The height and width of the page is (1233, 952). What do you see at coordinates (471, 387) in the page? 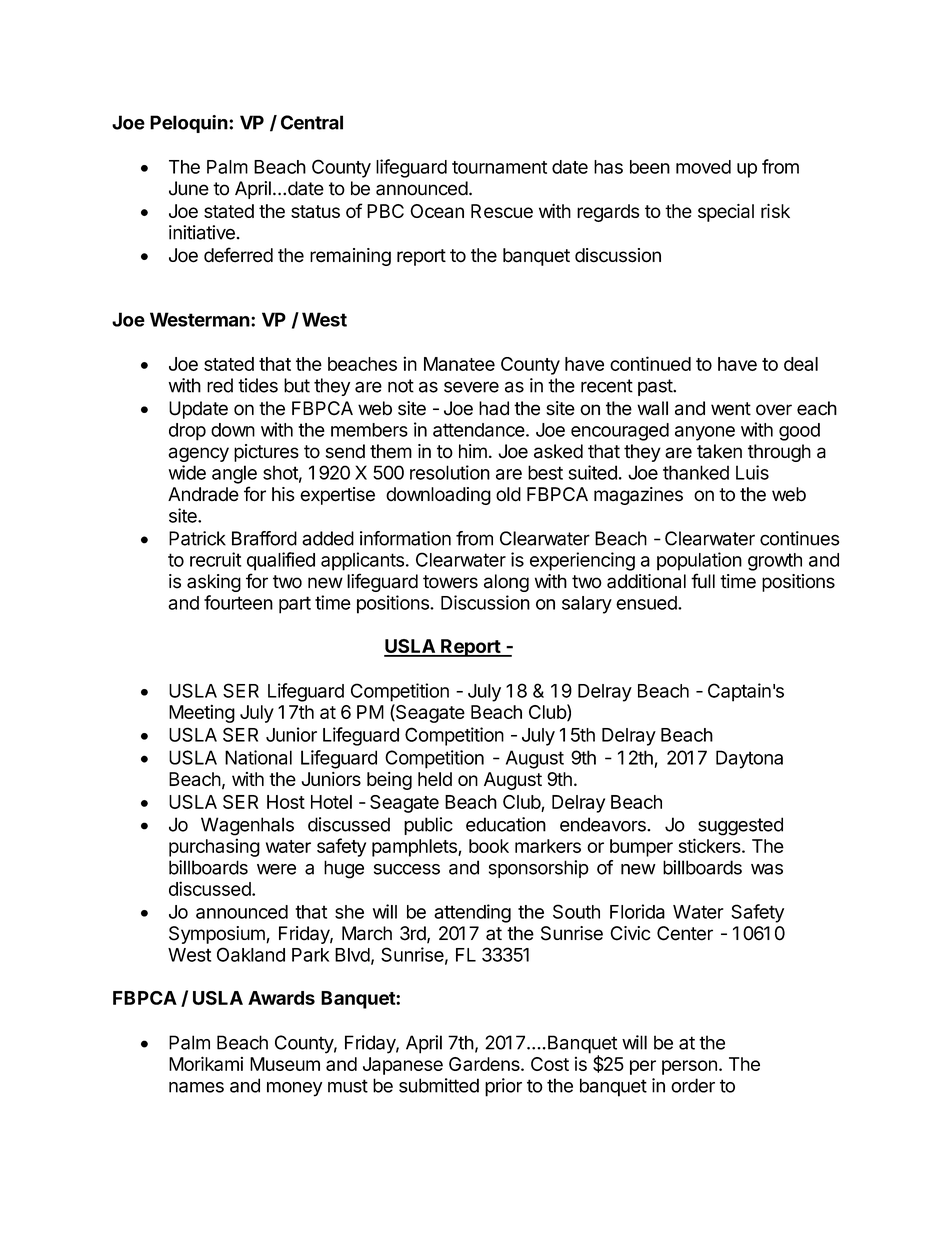
I see `severe` at bounding box center [471, 387].
